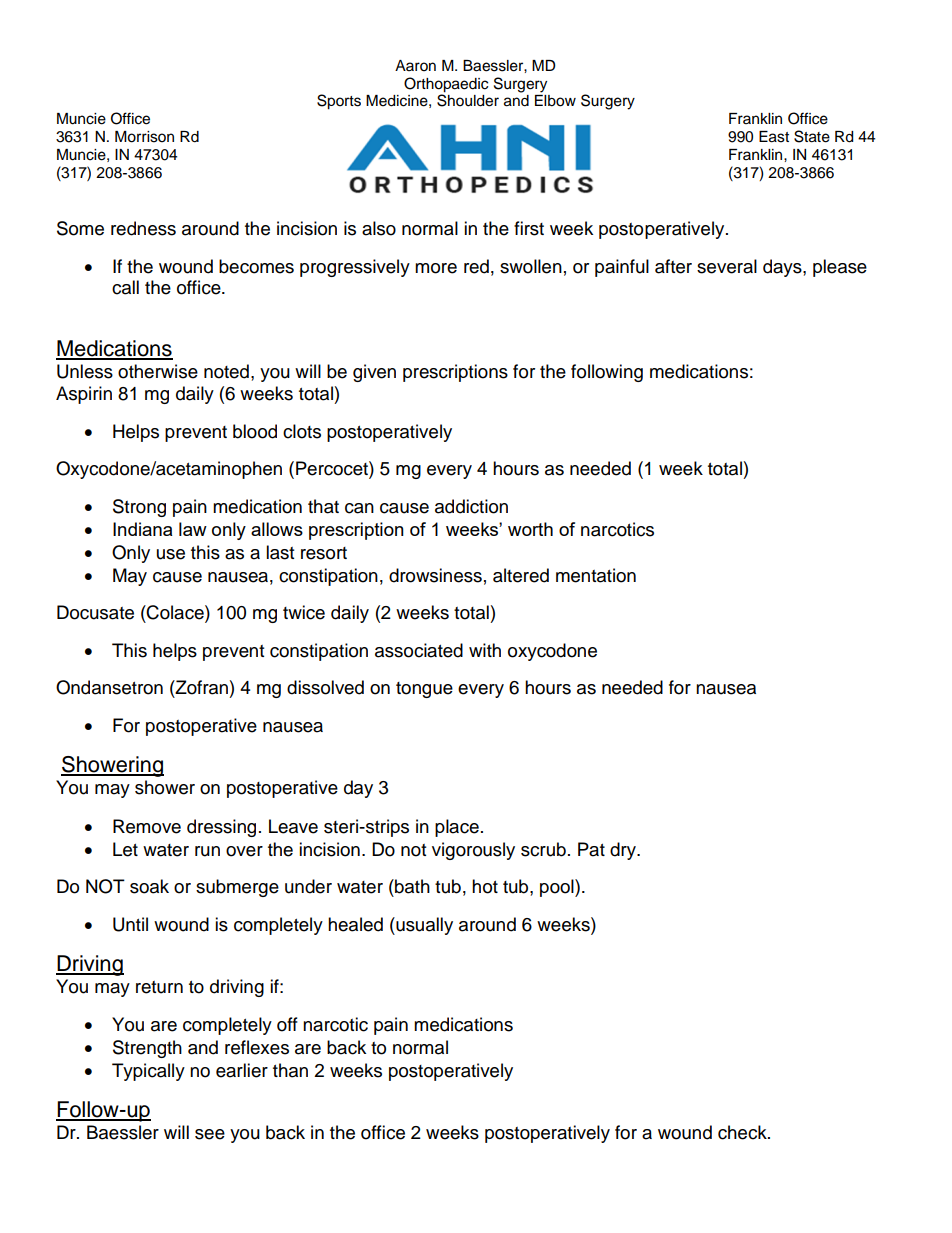 The image size is (952, 1233). What do you see at coordinates (783, 268) in the image?
I see `days` at bounding box center [783, 268].
